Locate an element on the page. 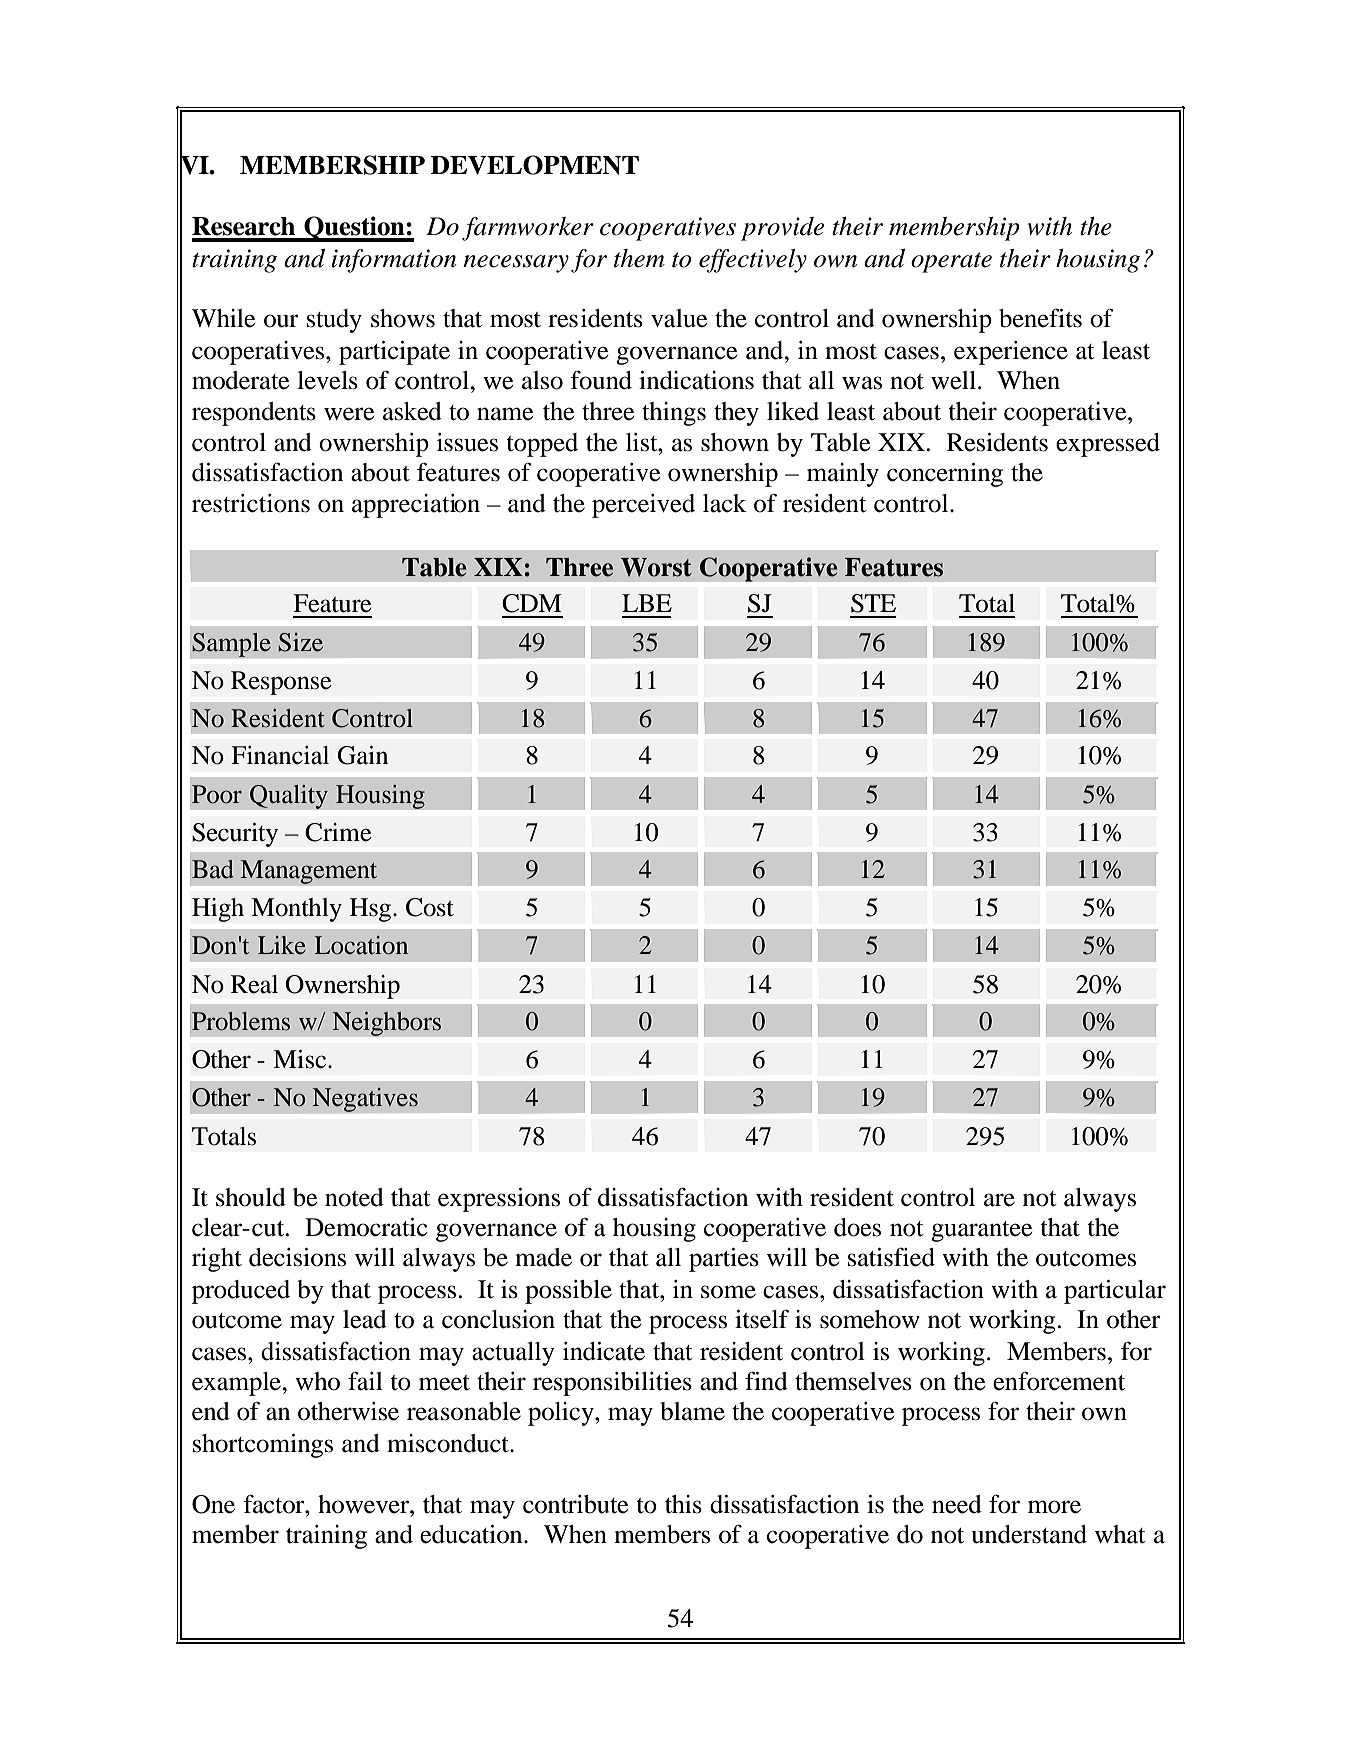 The width and height of the image is (1361, 1762). this is located at coordinates (683, 1504).
